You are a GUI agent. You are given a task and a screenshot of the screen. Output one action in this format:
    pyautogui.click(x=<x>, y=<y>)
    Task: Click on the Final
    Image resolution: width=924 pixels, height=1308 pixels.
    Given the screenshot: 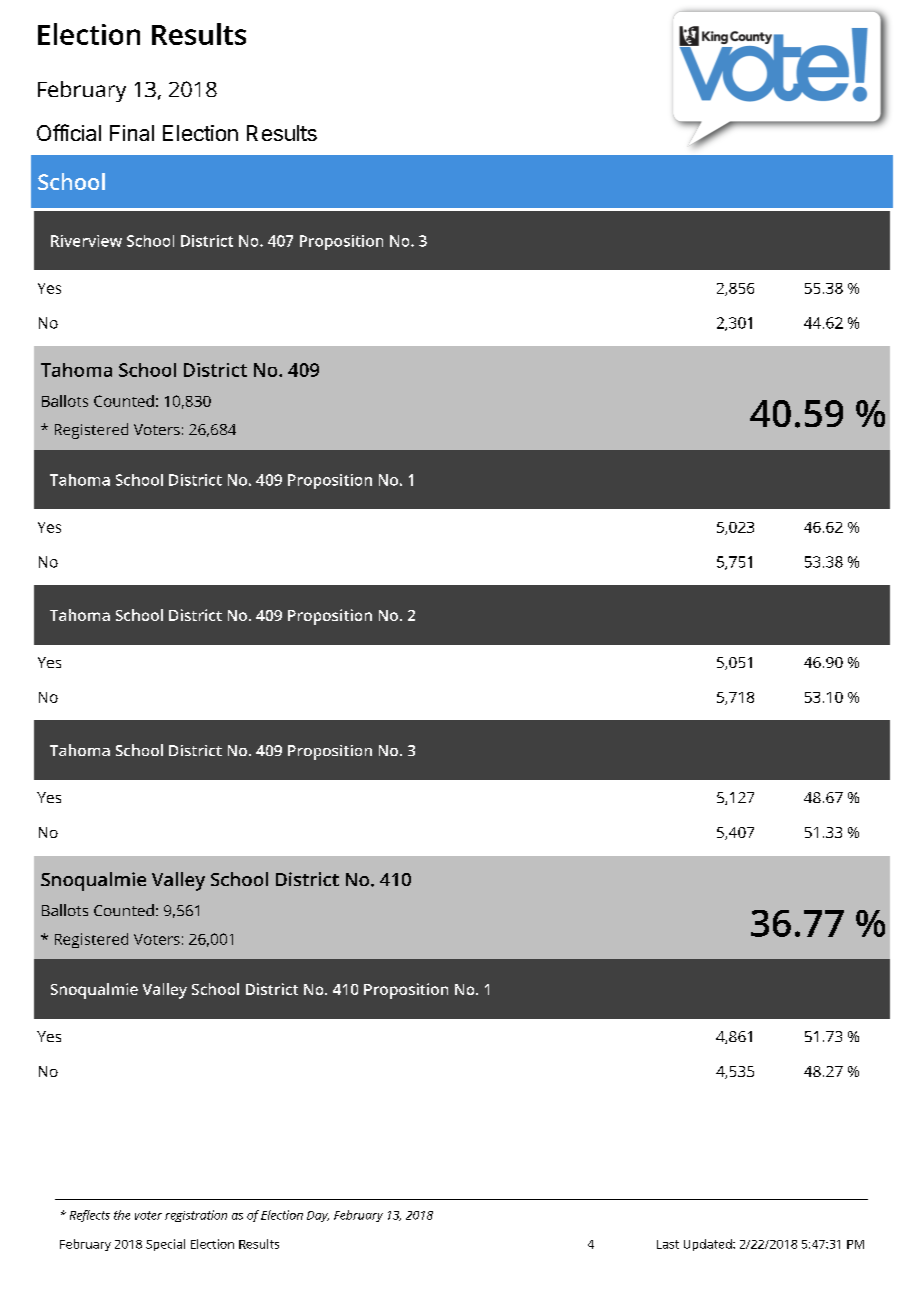 What is the action you would take?
    pyautogui.click(x=132, y=133)
